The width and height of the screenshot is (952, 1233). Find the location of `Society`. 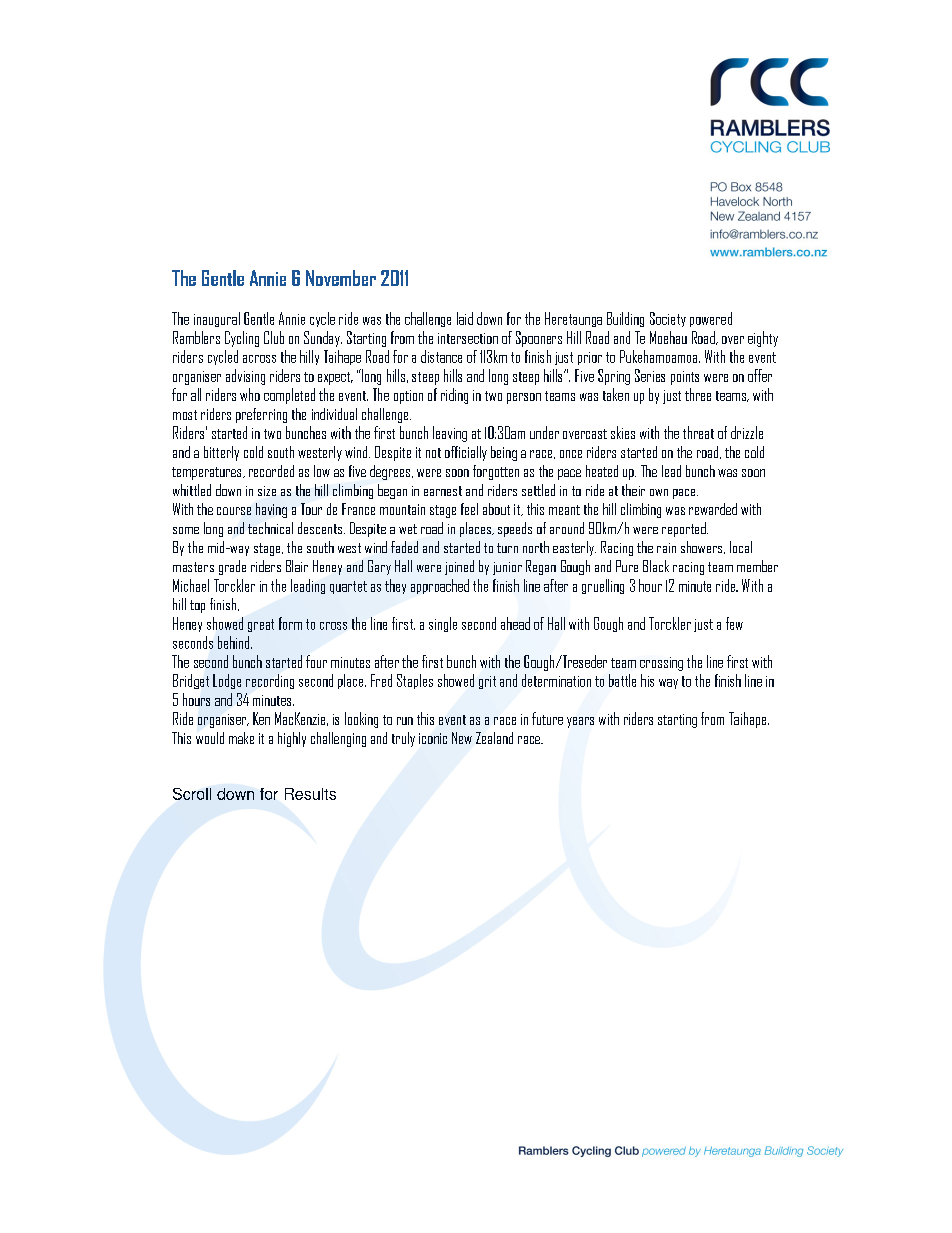

Society is located at coordinates (668, 319).
